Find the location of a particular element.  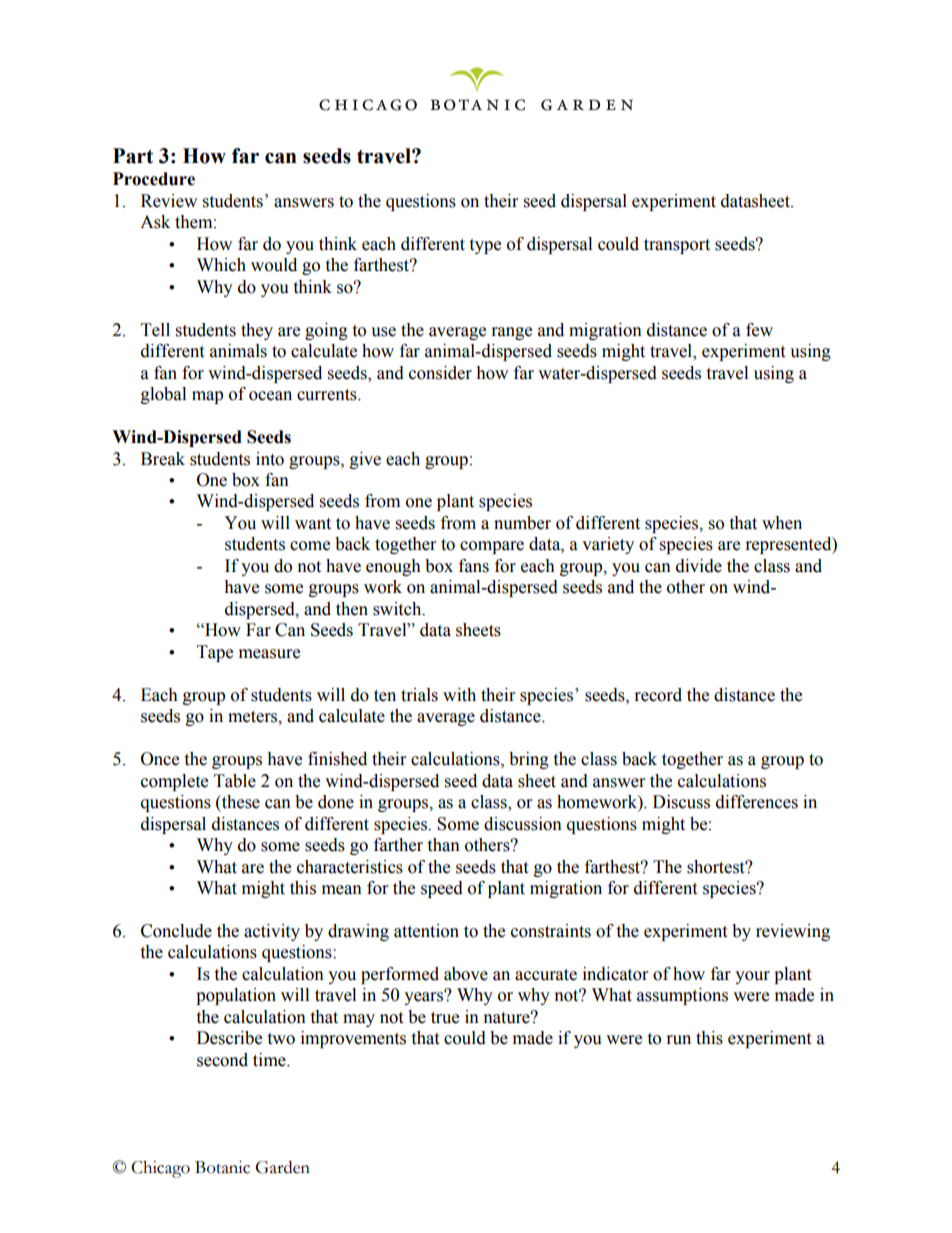

Procedure is located at coordinates (154, 179).
